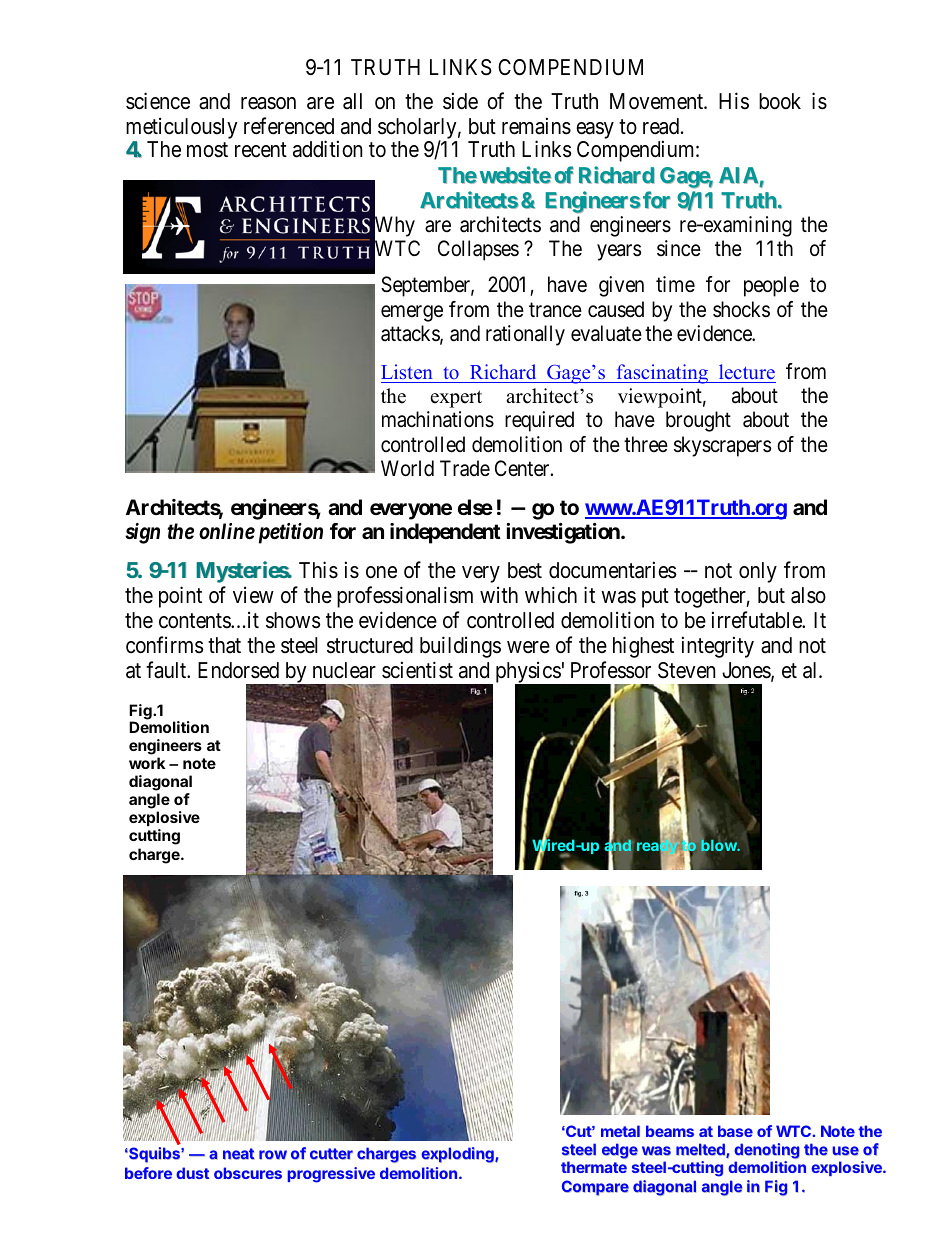 The height and width of the image is (1233, 952). I want to click on shocks, so click(741, 309).
